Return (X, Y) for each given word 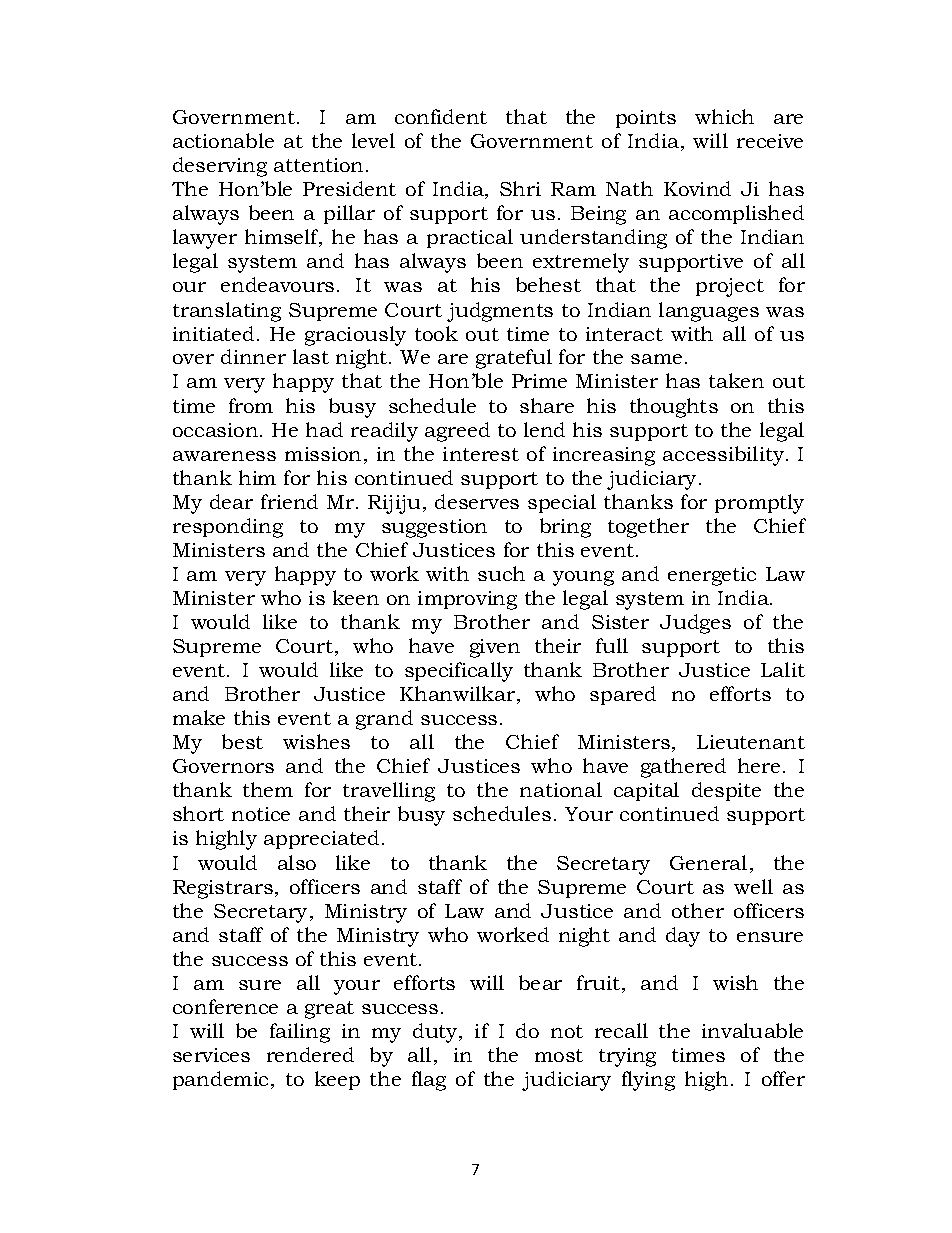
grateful (514, 359)
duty (436, 1033)
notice (261, 814)
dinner (253, 356)
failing (300, 1033)
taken (736, 380)
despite (726, 791)
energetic (712, 576)
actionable (223, 140)
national (561, 789)
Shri (520, 188)
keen (356, 597)
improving (467, 600)
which (724, 116)
